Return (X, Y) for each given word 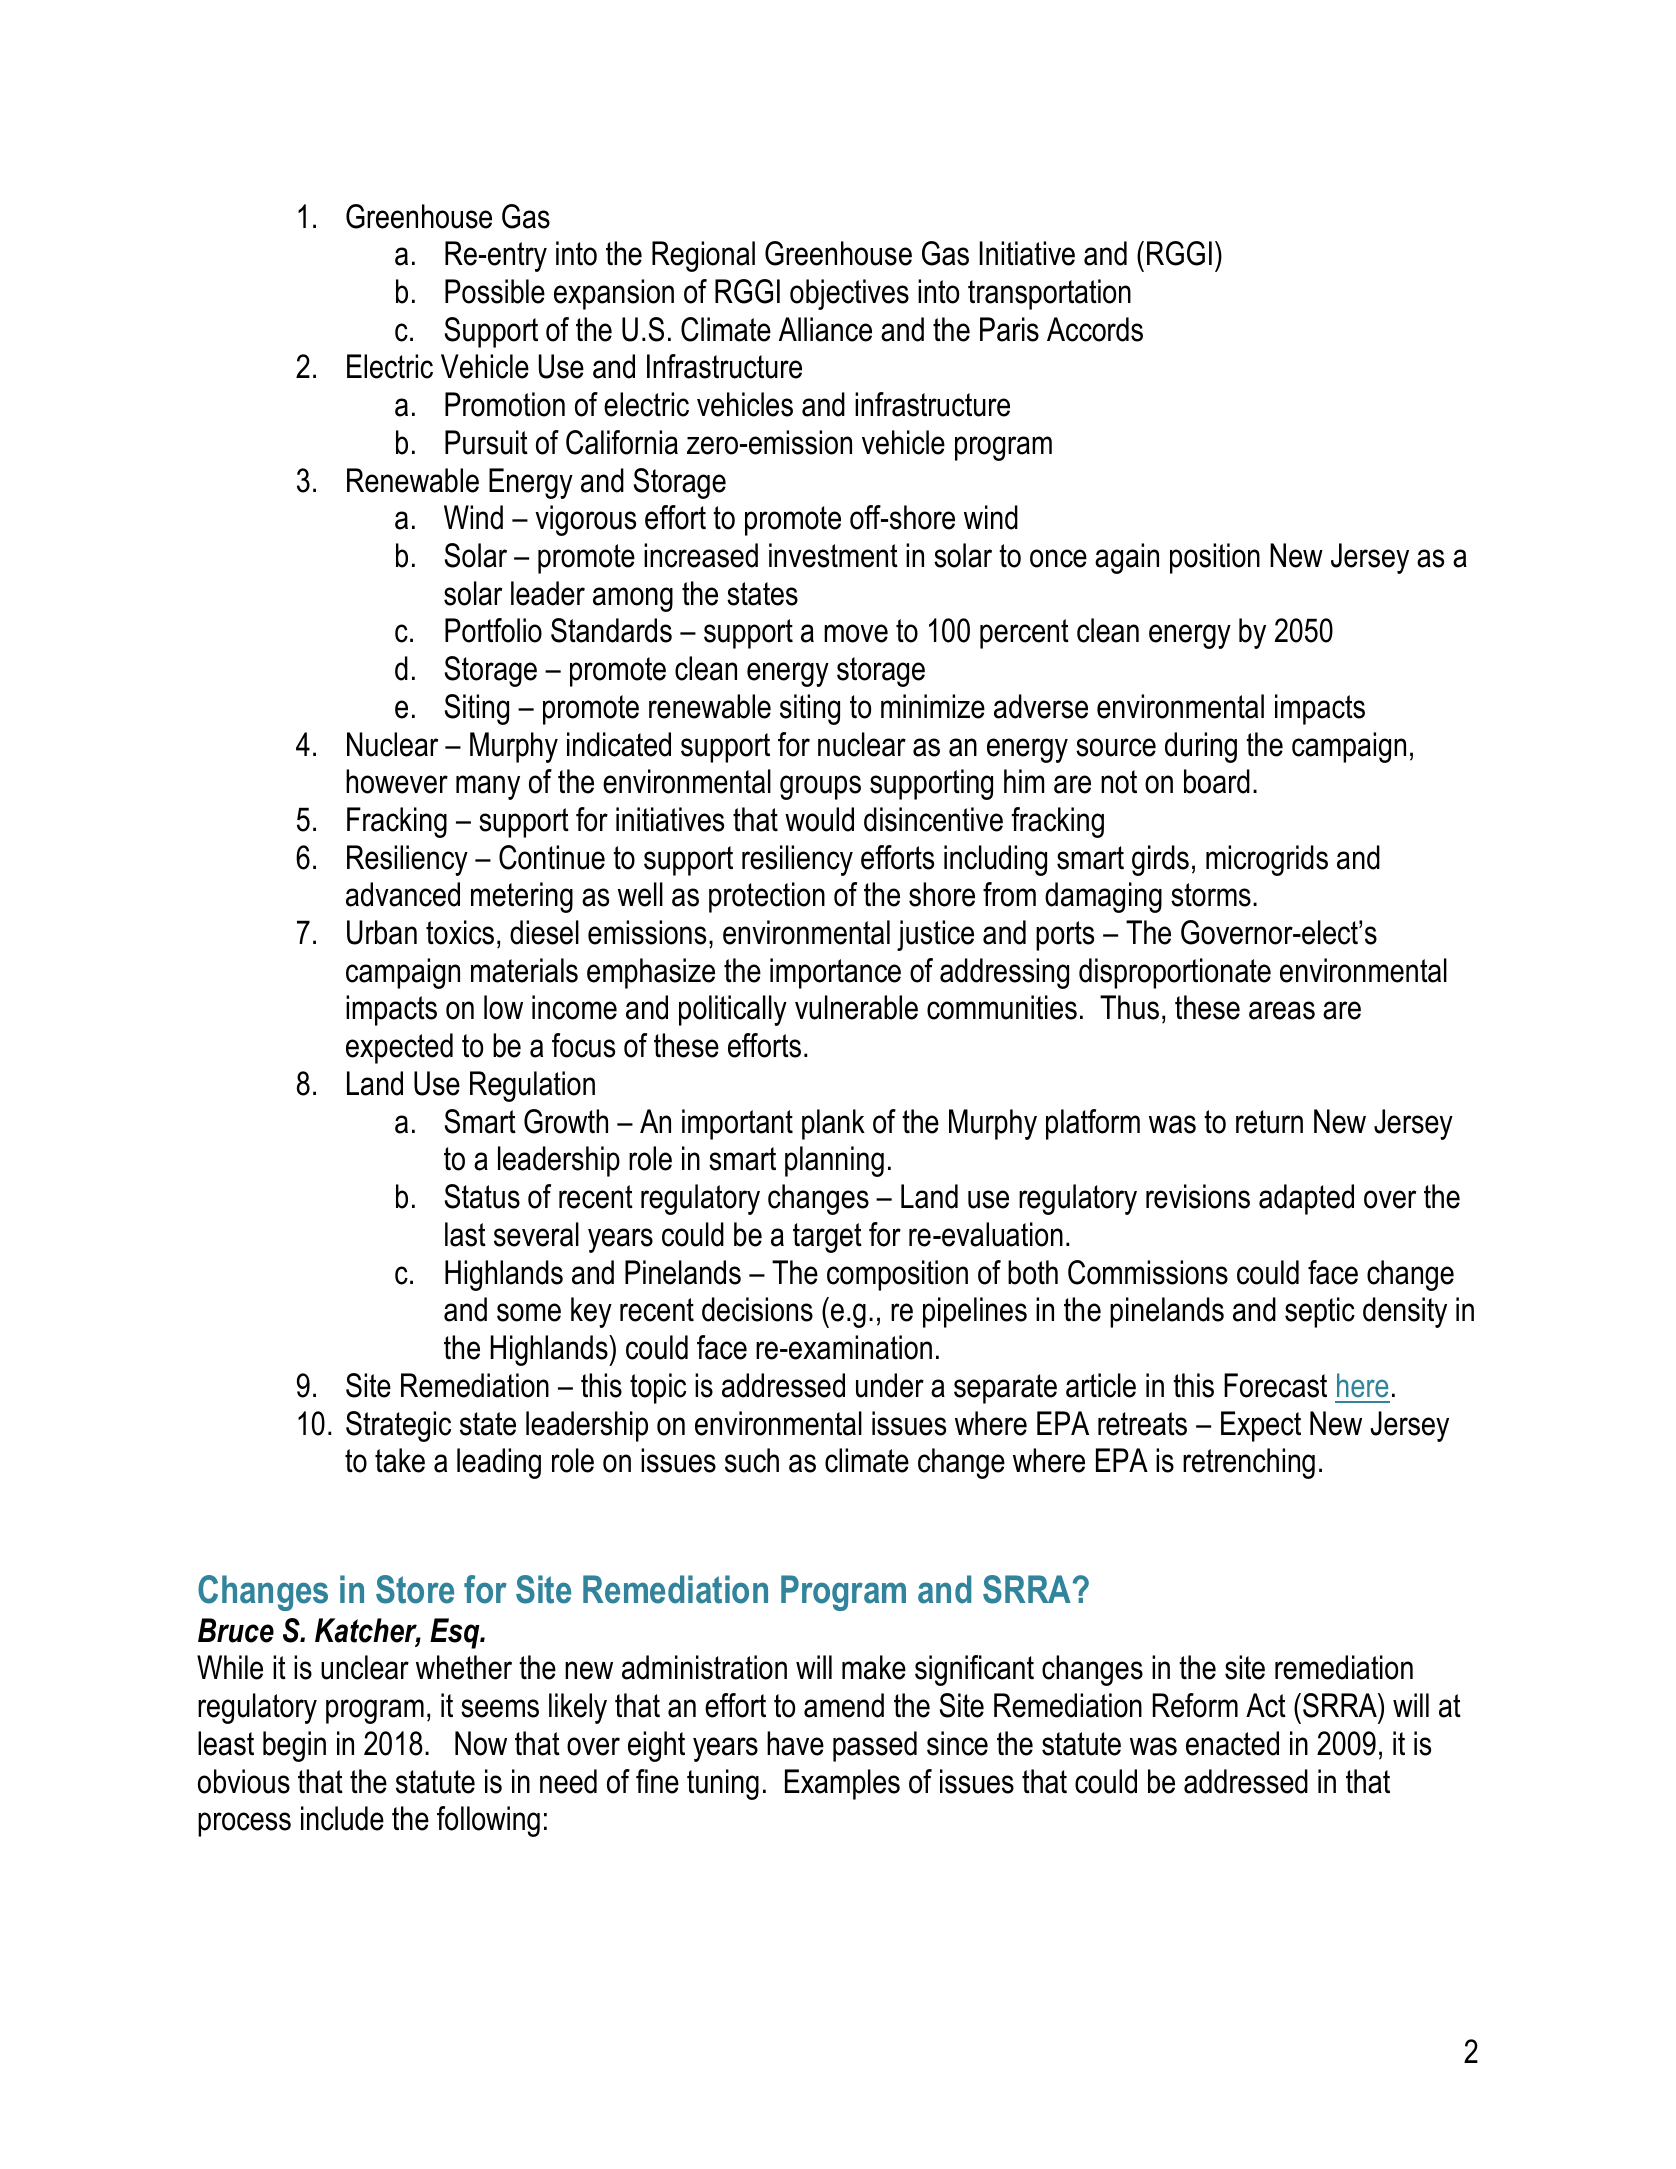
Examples (842, 1784)
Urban (382, 932)
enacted (1232, 1743)
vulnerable (856, 1007)
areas (1282, 1010)
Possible (495, 291)
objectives (849, 294)
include (342, 1818)
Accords (1095, 329)
